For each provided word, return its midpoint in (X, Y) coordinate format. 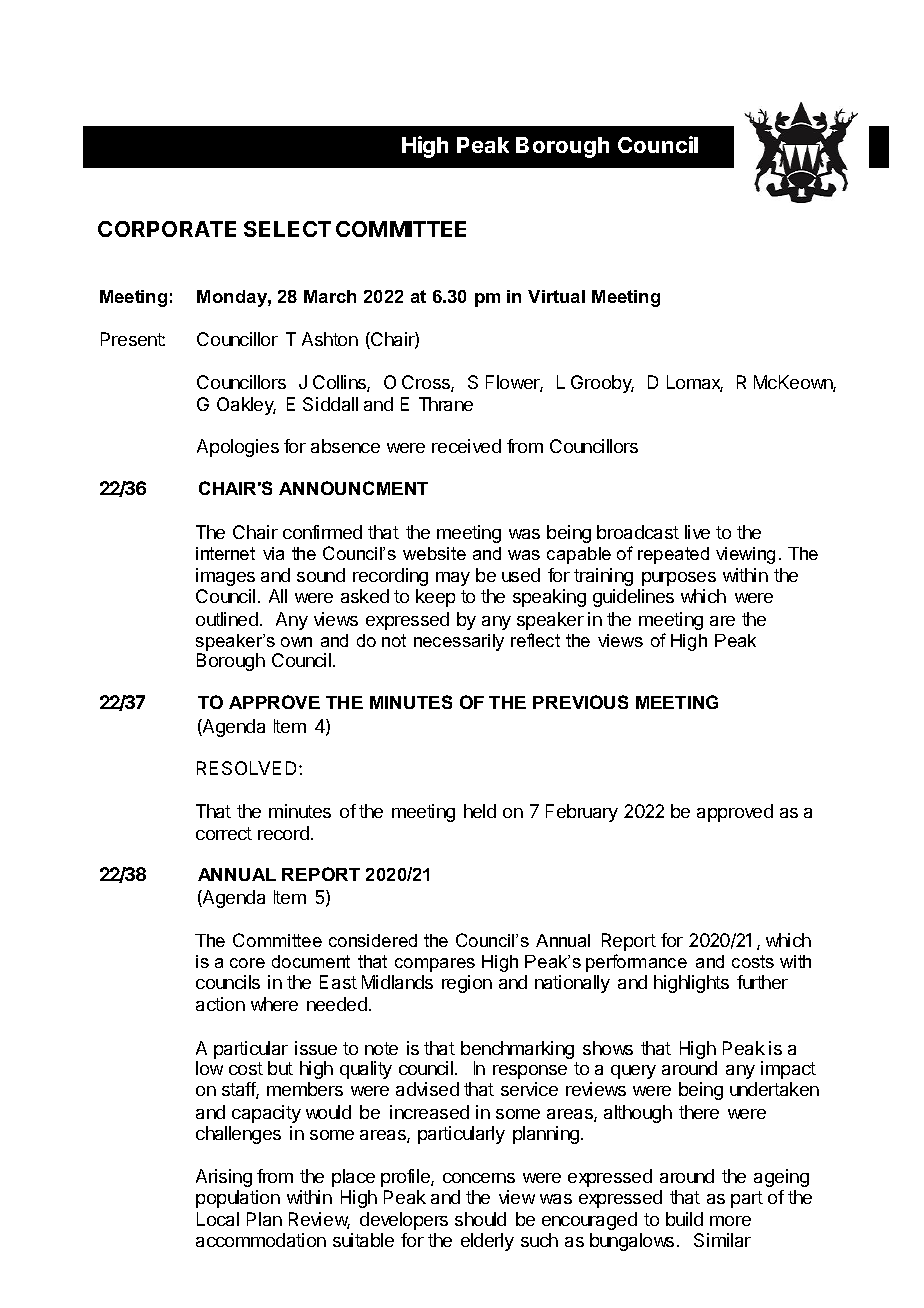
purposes (679, 579)
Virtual (556, 296)
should (480, 1219)
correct (224, 833)
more (730, 1221)
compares (435, 965)
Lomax (695, 383)
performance (636, 963)
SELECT (287, 229)
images (225, 577)
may (453, 579)
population (238, 1199)
